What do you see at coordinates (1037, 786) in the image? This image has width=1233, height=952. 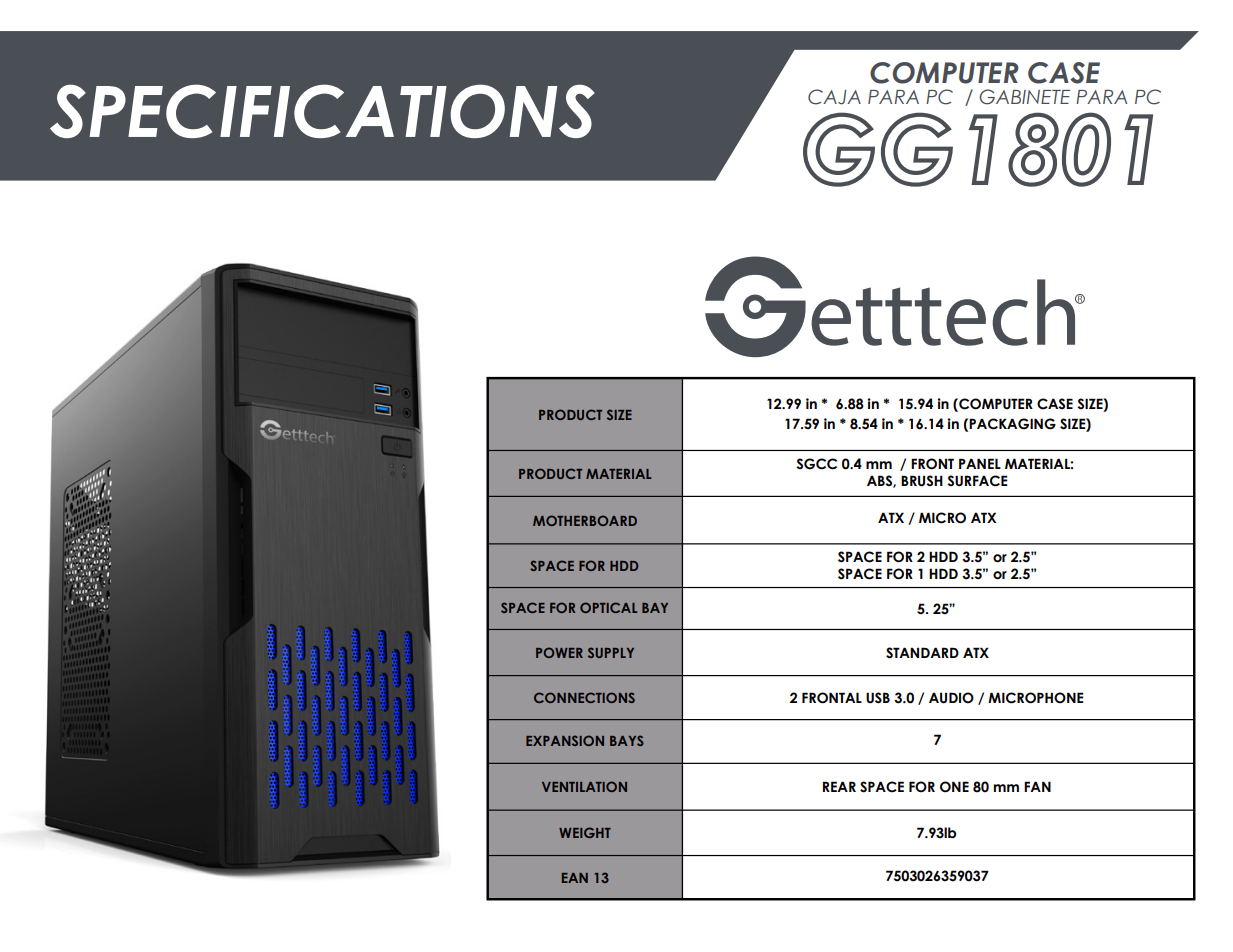 I see `FAN` at bounding box center [1037, 786].
